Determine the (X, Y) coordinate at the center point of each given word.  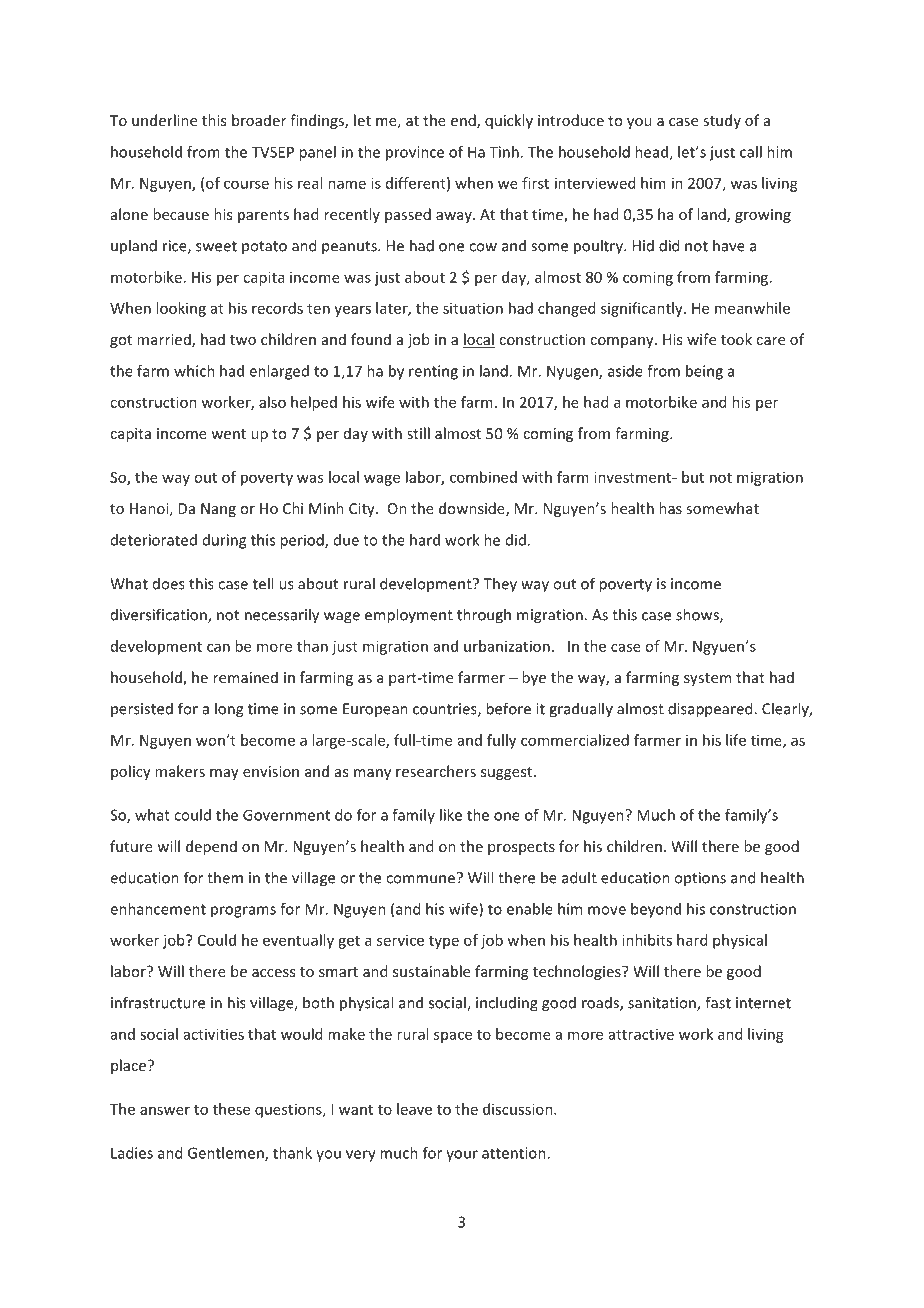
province (415, 153)
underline (164, 120)
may (224, 774)
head (652, 153)
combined (483, 477)
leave (414, 1109)
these (231, 1109)
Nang (218, 510)
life (736, 740)
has (670, 508)
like (451, 815)
